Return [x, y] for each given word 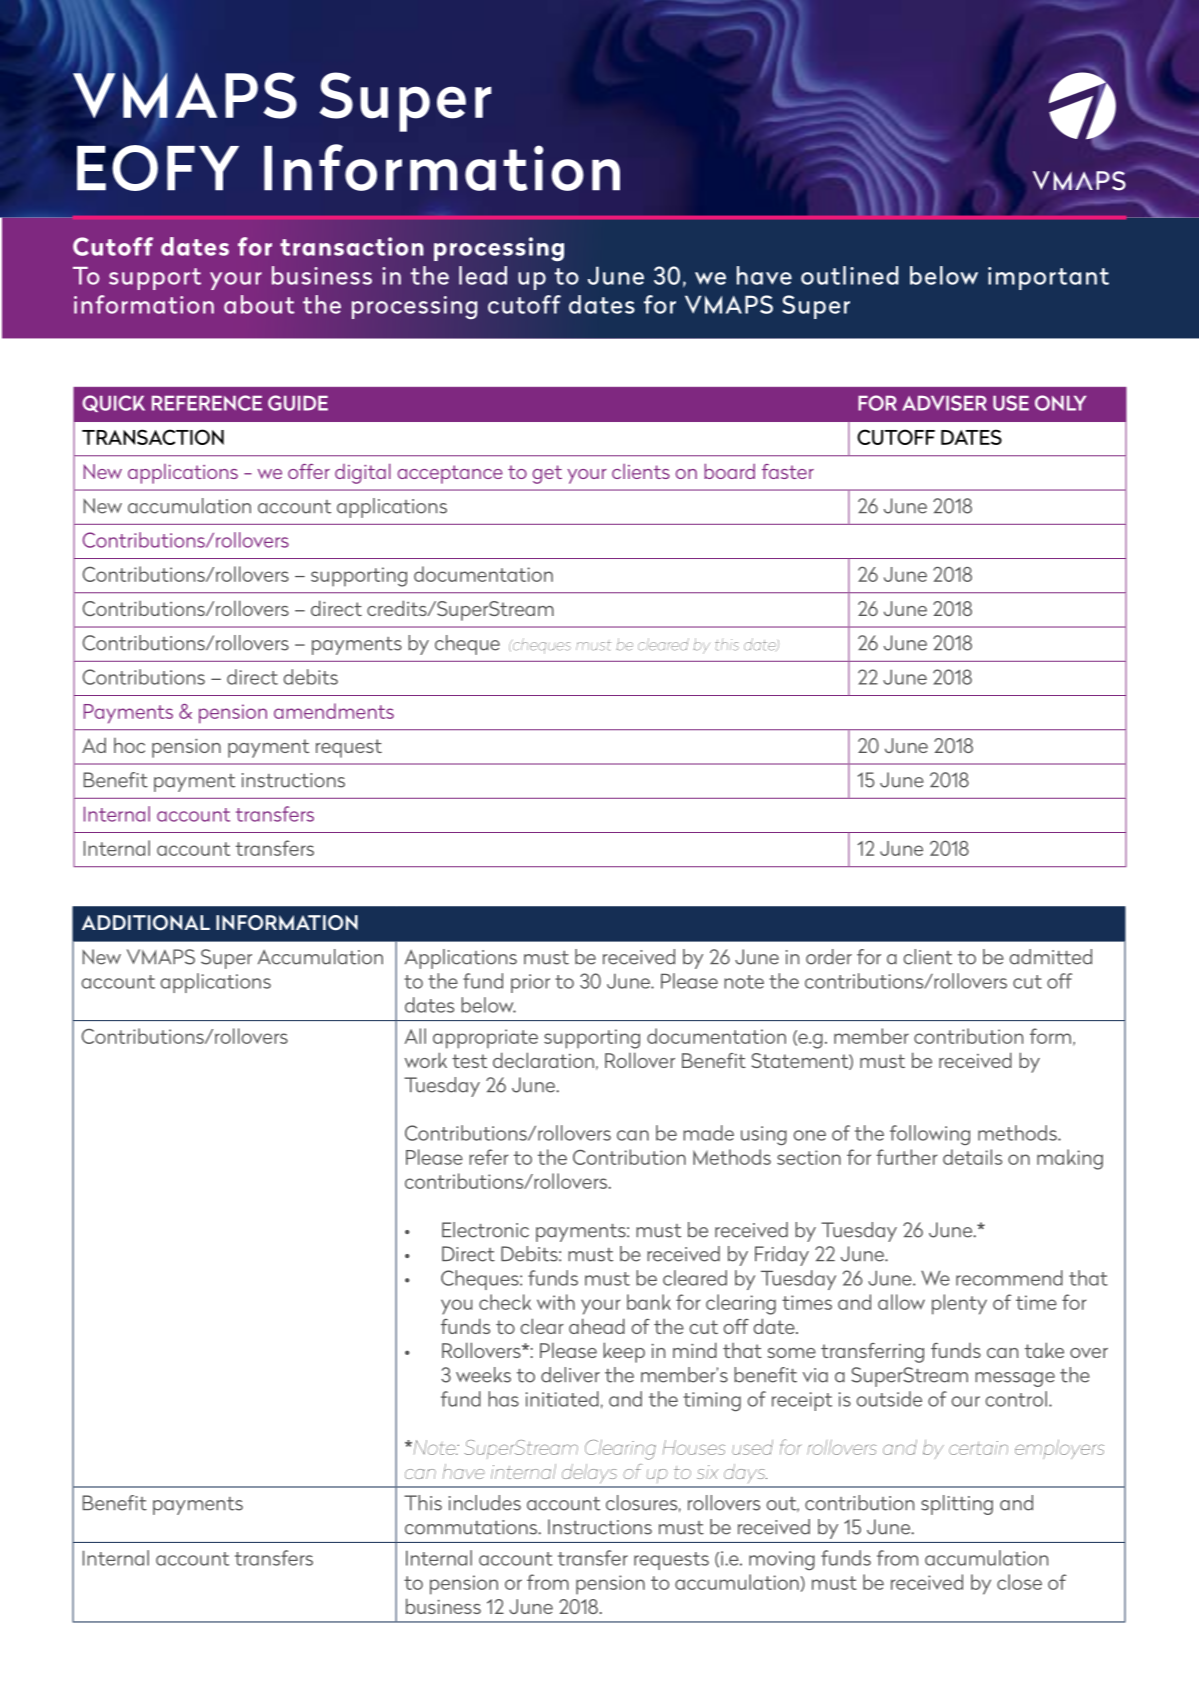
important [1048, 278]
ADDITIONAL [146, 923]
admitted [1050, 957]
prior [530, 983]
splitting [957, 1505]
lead [483, 275]
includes [485, 1503]
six [707, 1472]
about [259, 304]
